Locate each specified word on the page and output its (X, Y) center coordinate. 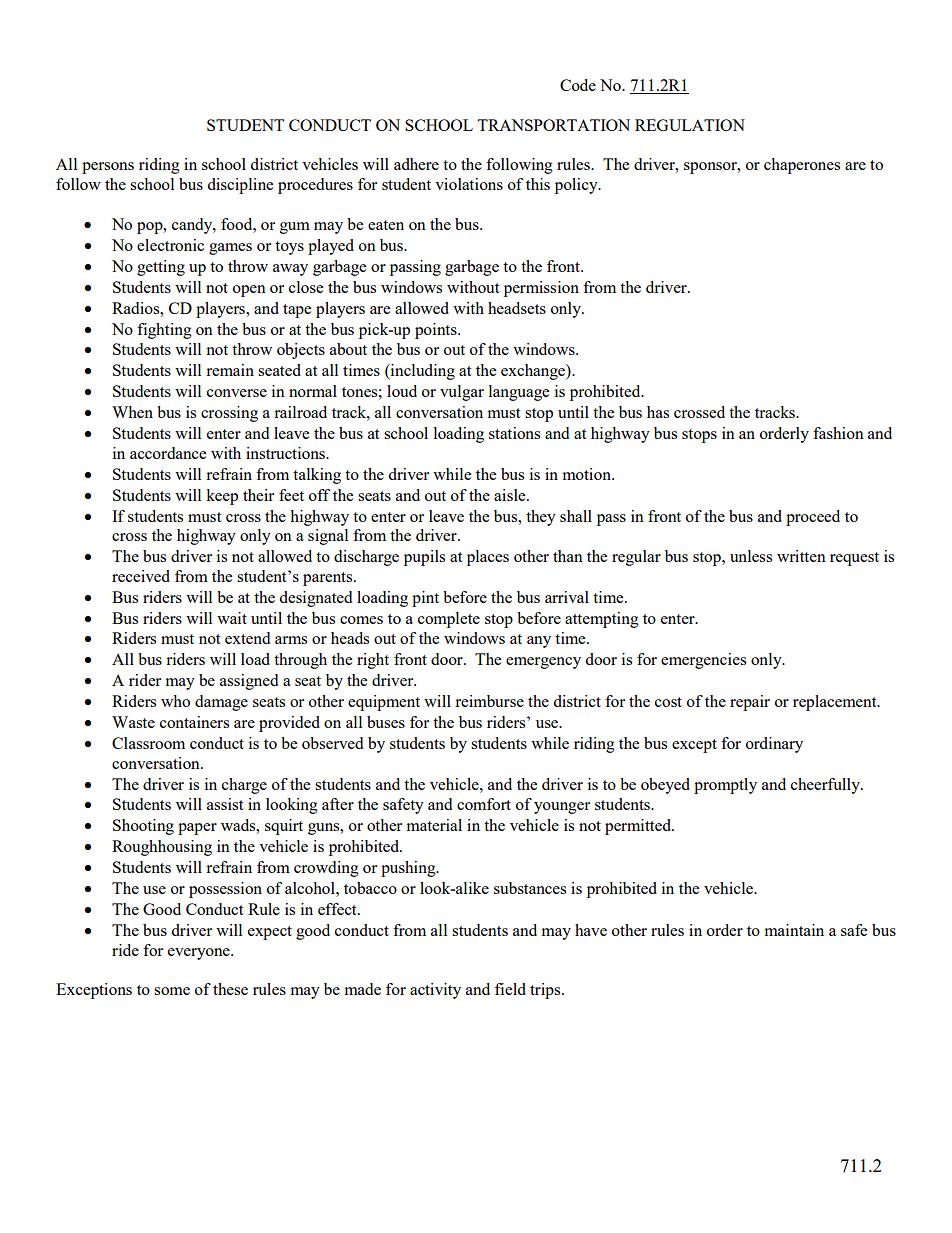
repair (750, 703)
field (510, 989)
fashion (838, 433)
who (175, 701)
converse (237, 393)
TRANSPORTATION (553, 125)
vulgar (462, 393)
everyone (200, 954)
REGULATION (690, 125)
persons (108, 168)
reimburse (489, 701)
